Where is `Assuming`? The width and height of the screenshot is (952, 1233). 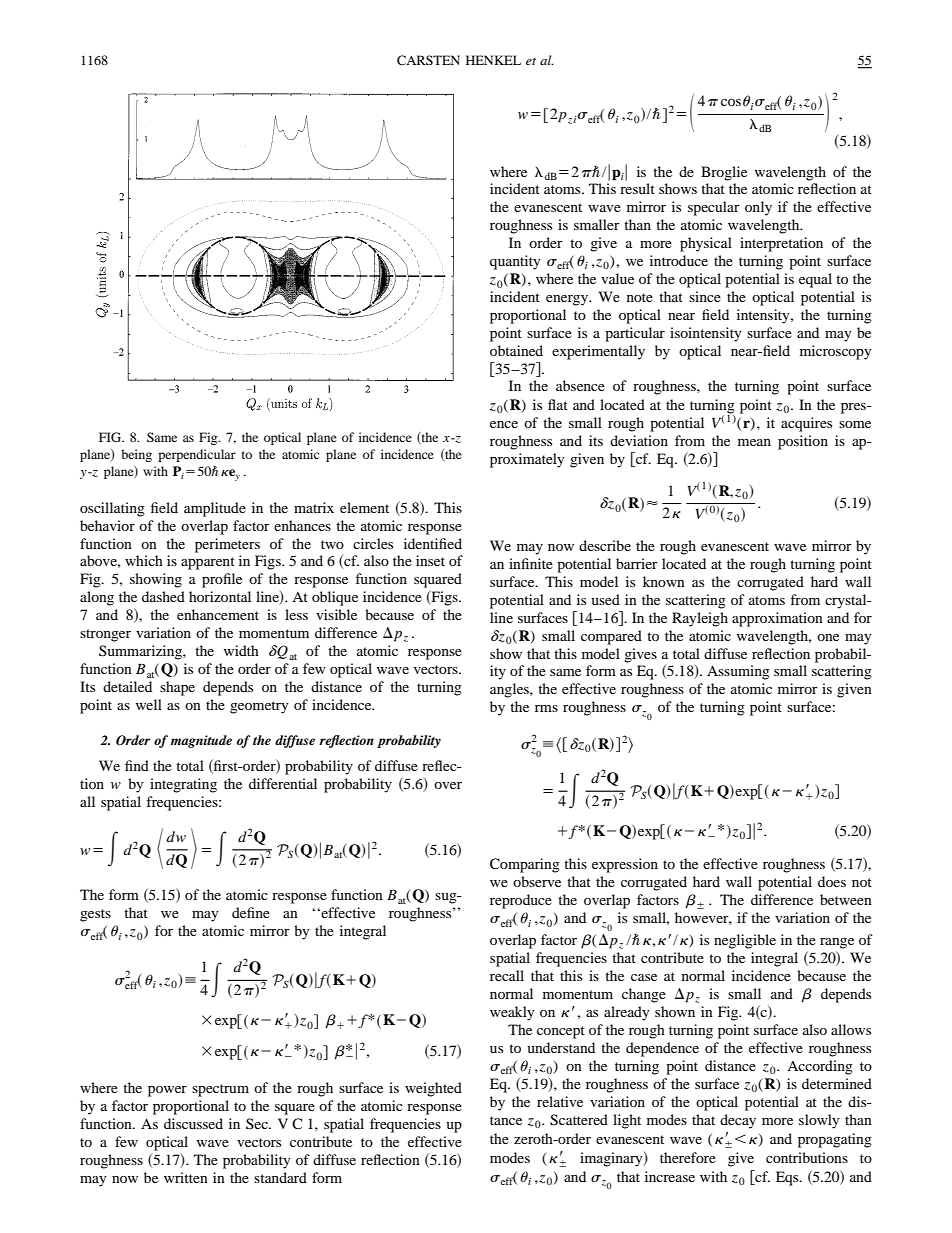 Assuming is located at coordinates (738, 672).
